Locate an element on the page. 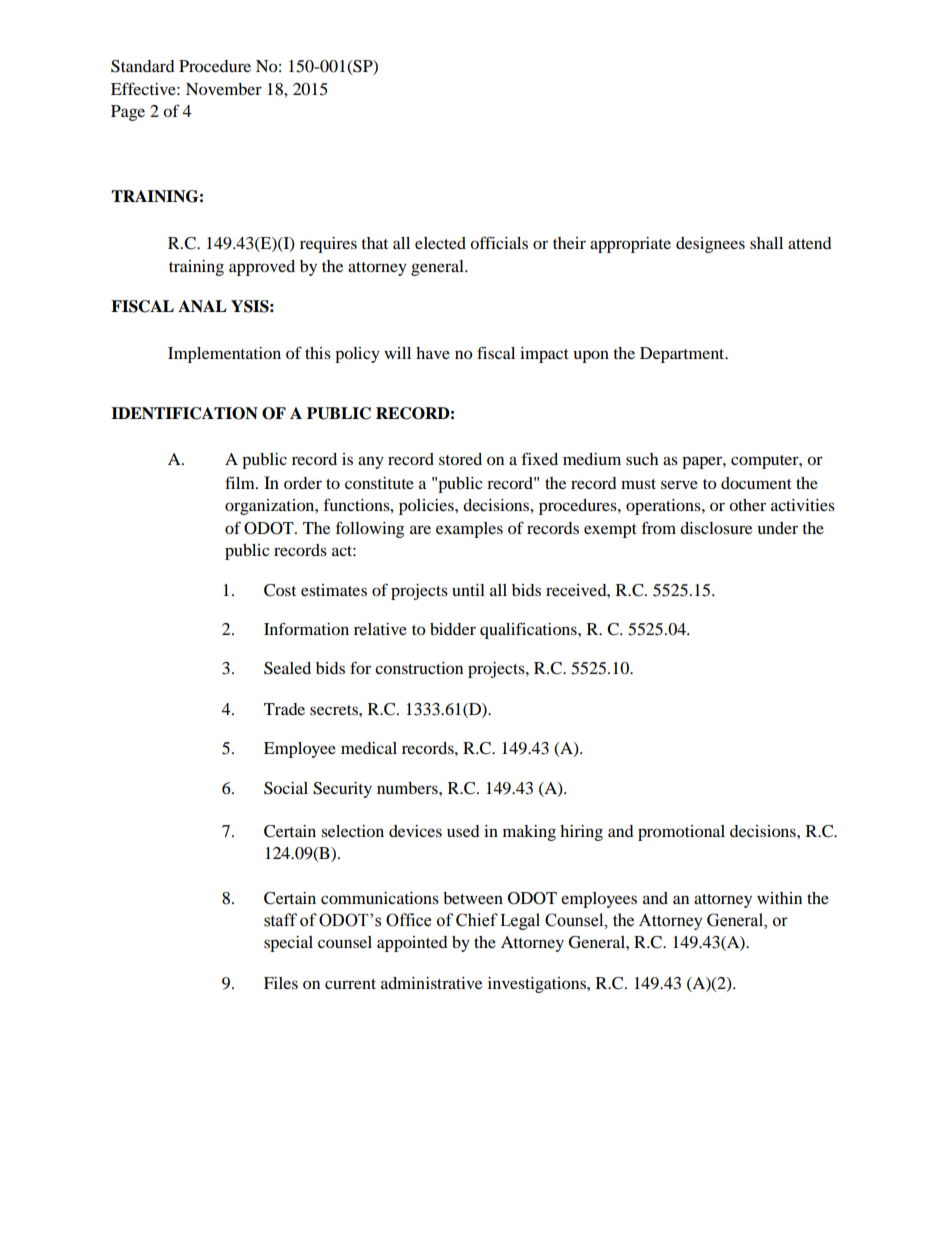 The height and width of the image is (1233, 952). within is located at coordinates (779, 898).
